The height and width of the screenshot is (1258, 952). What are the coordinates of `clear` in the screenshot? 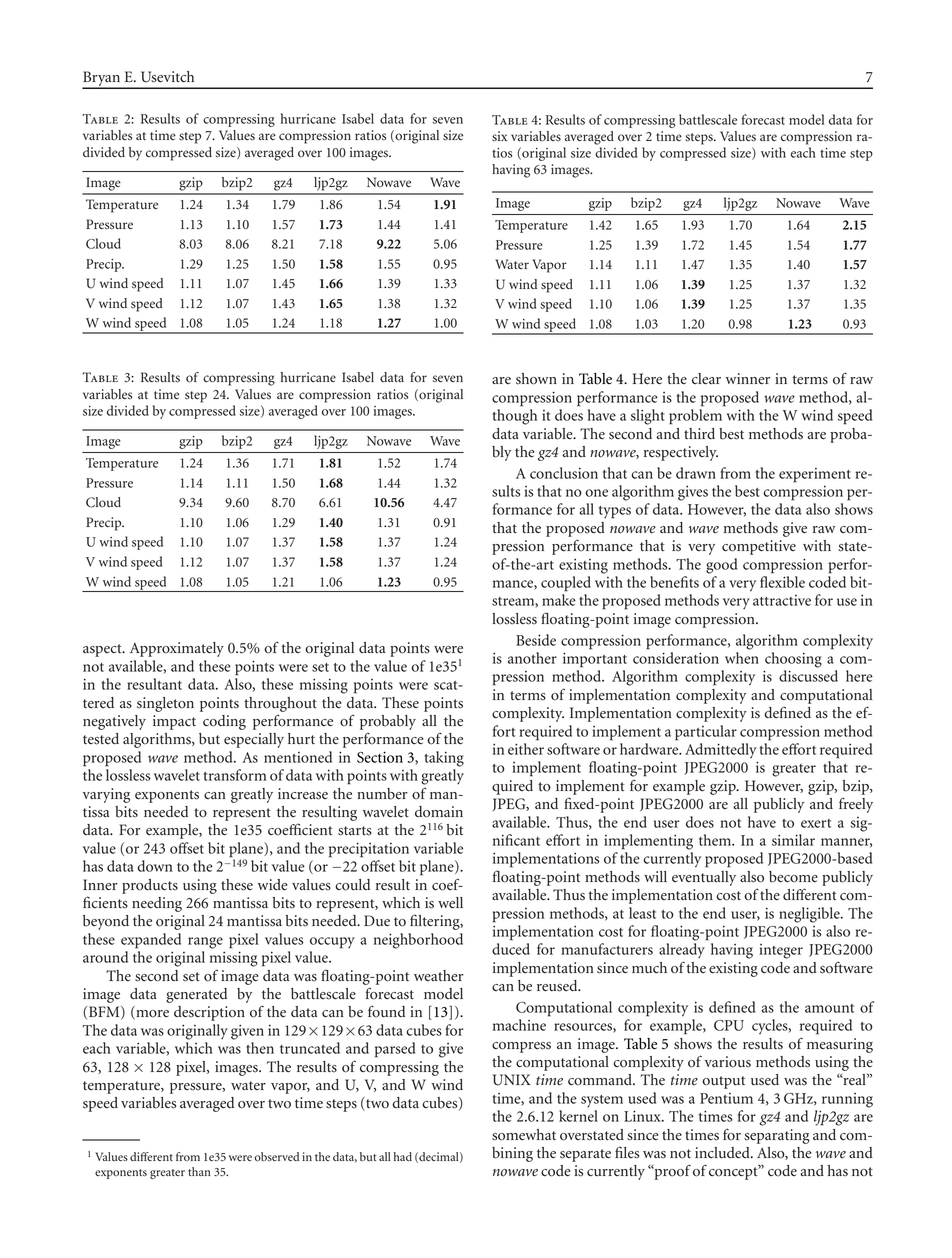 It's located at (706, 379).
